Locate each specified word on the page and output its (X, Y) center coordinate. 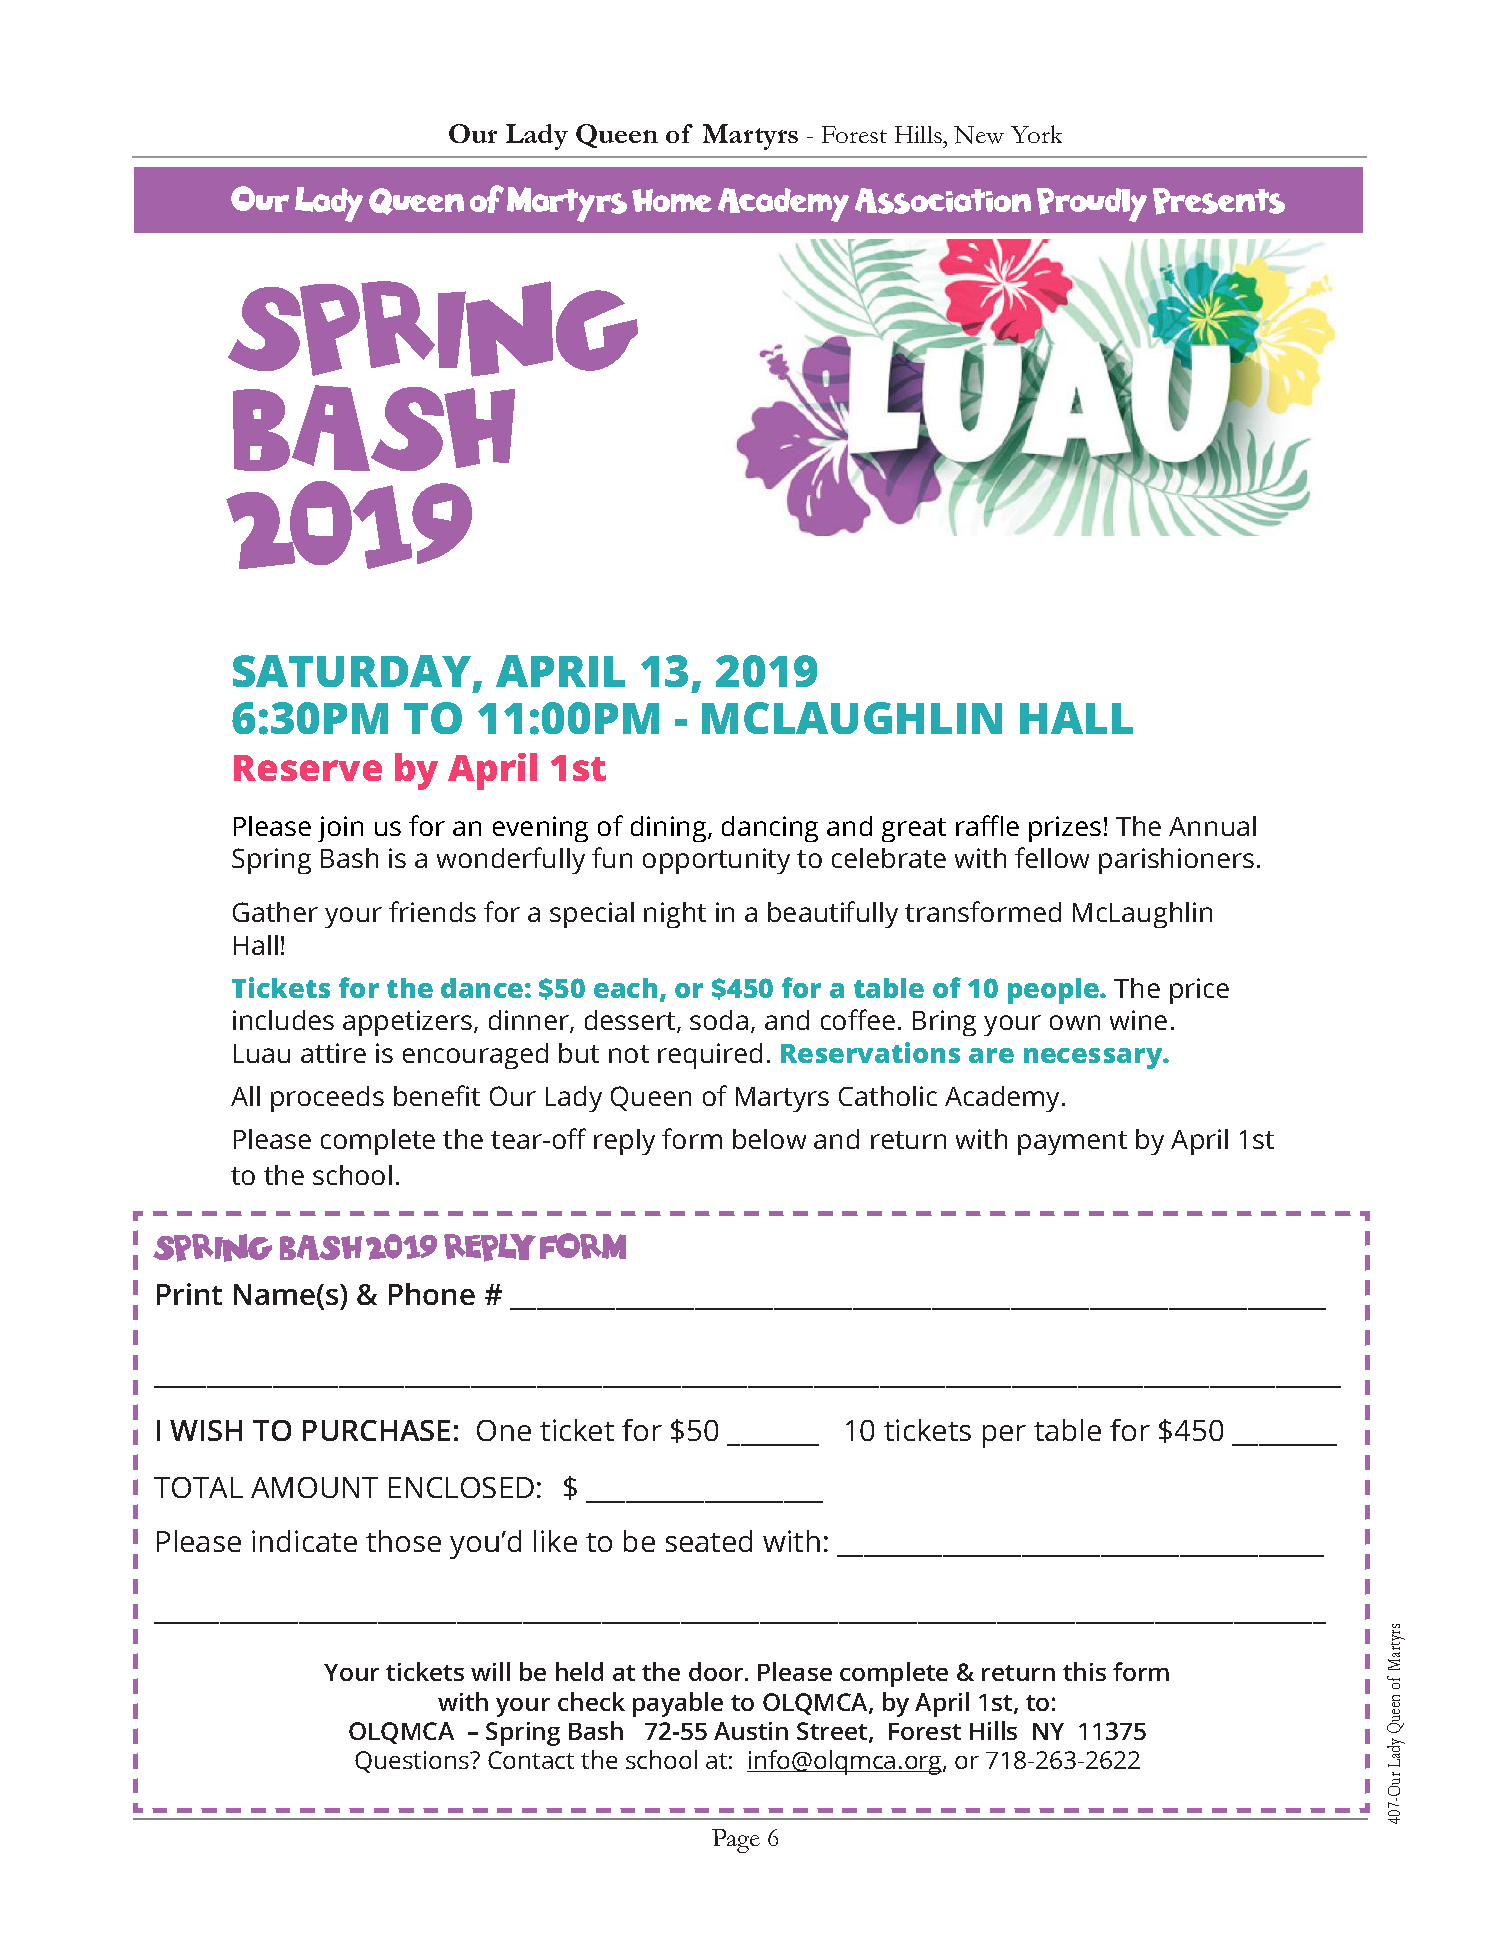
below (769, 1139)
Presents (1219, 201)
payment (1072, 1143)
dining (670, 829)
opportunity (716, 861)
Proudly (1092, 205)
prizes (1065, 829)
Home (672, 200)
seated (709, 1541)
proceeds (327, 1099)
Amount (314, 1487)
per (1004, 1436)
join (340, 829)
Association (943, 201)
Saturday (353, 673)
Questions (413, 1762)
